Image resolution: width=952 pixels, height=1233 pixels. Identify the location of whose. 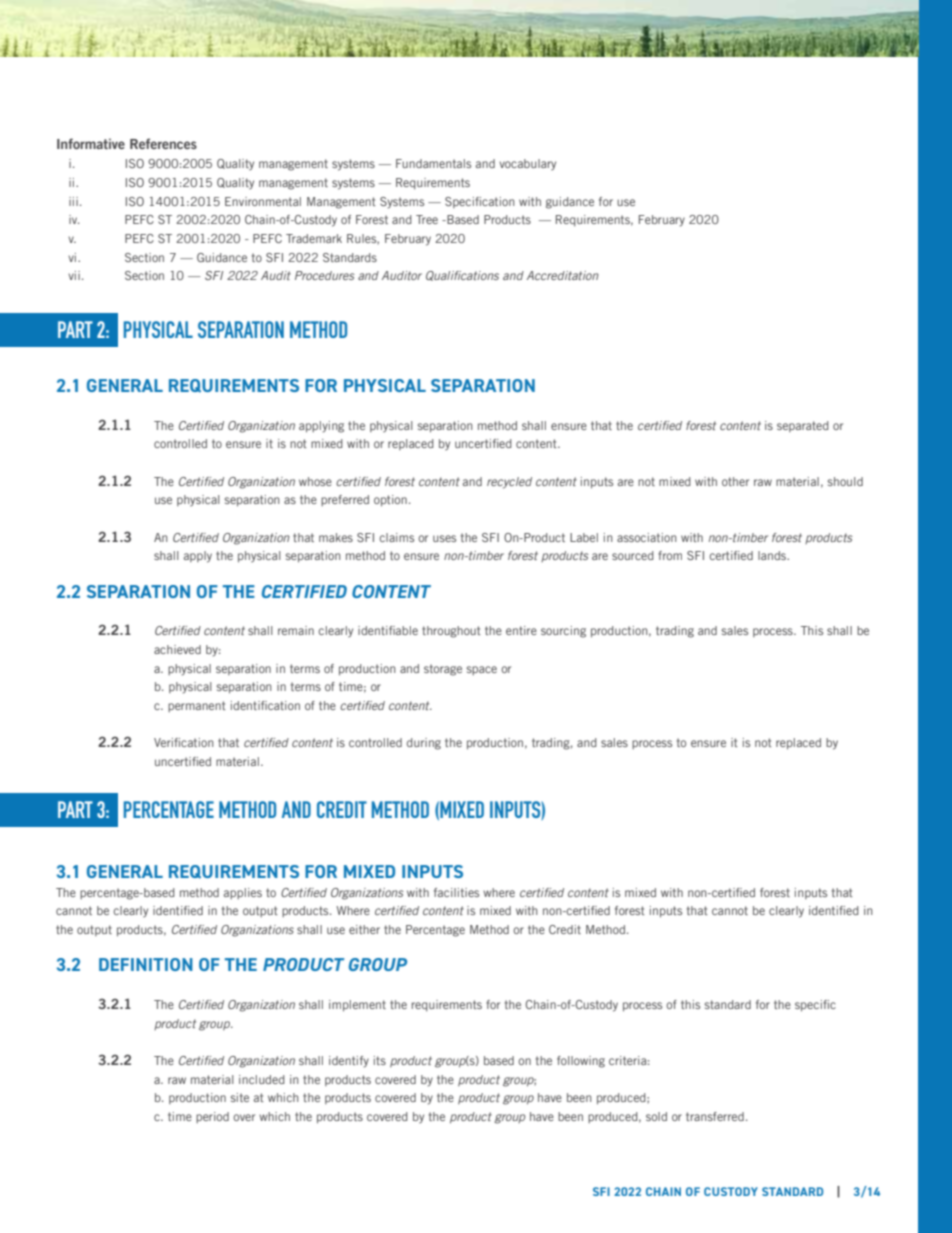
(315, 481).
